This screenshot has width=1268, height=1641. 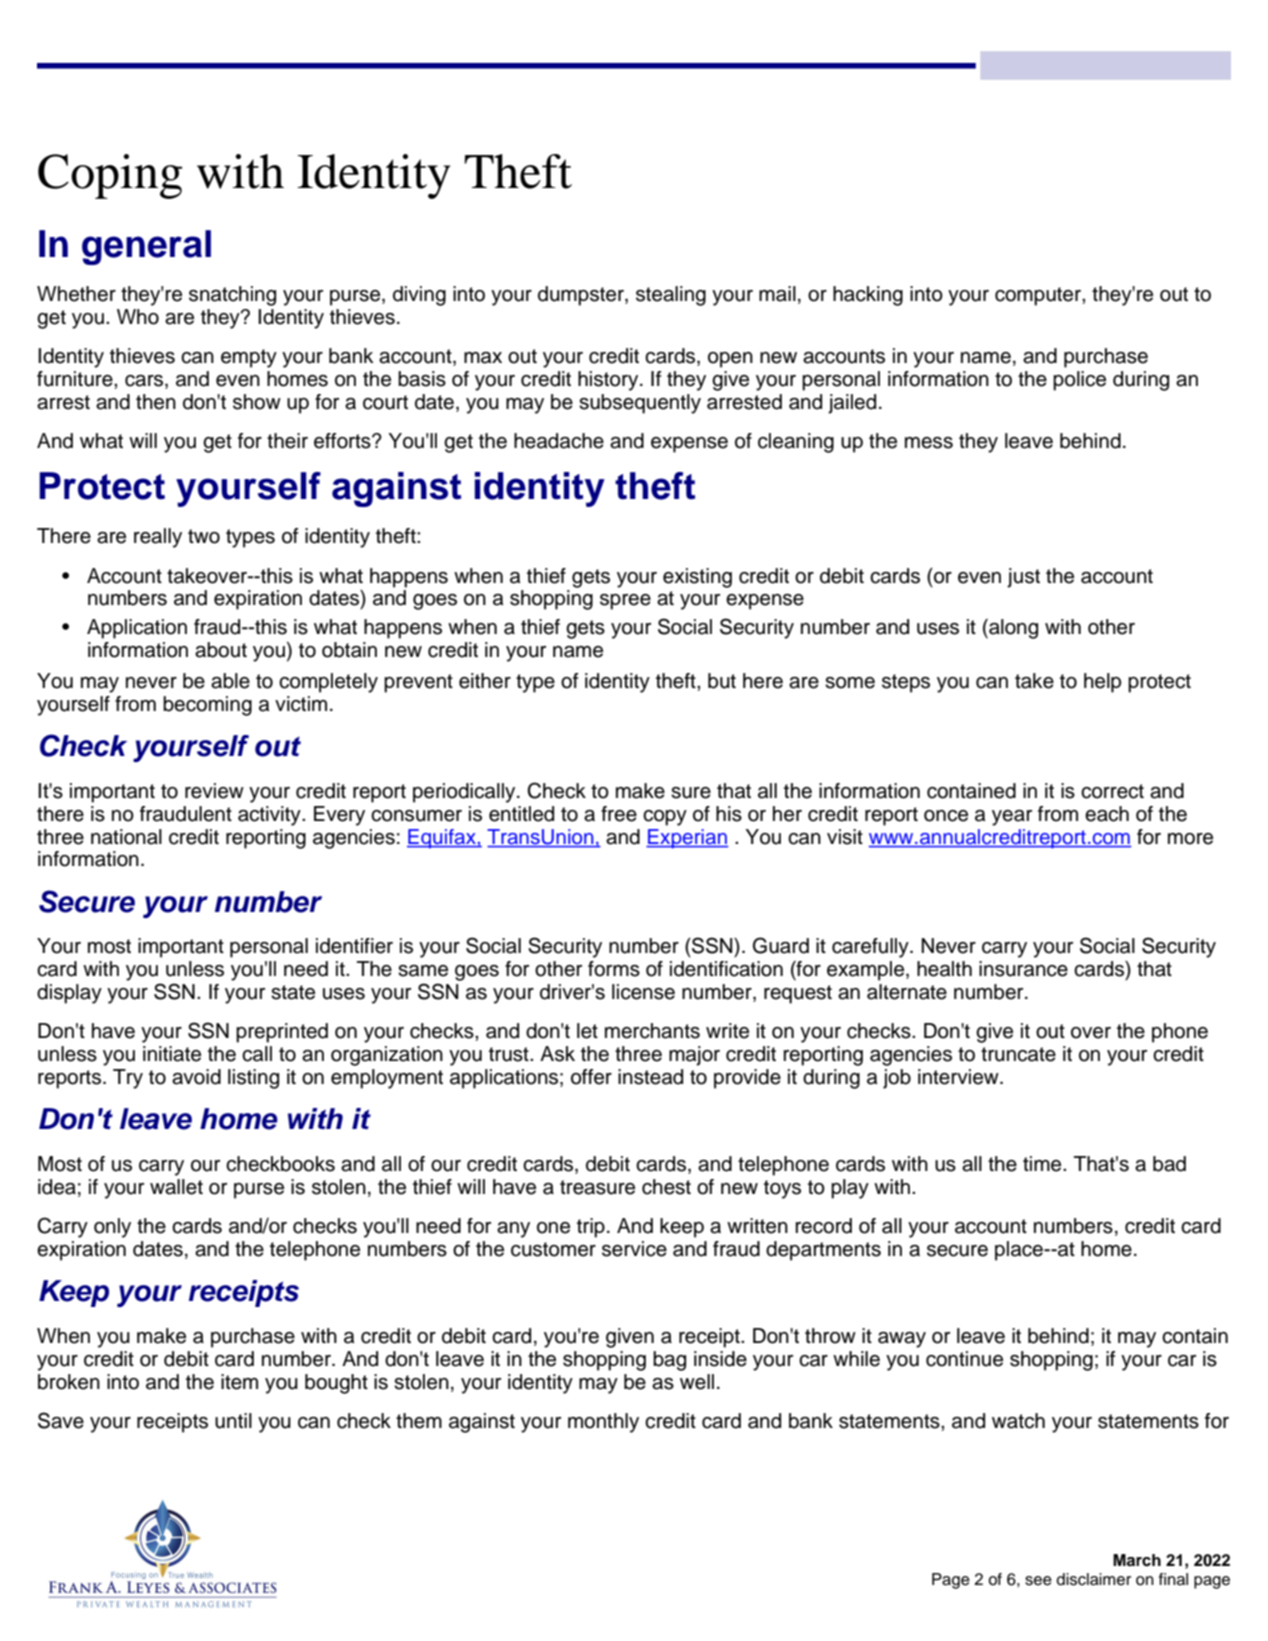 What do you see at coordinates (176, 1187) in the screenshot?
I see `wallet` at bounding box center [176, 1187].
